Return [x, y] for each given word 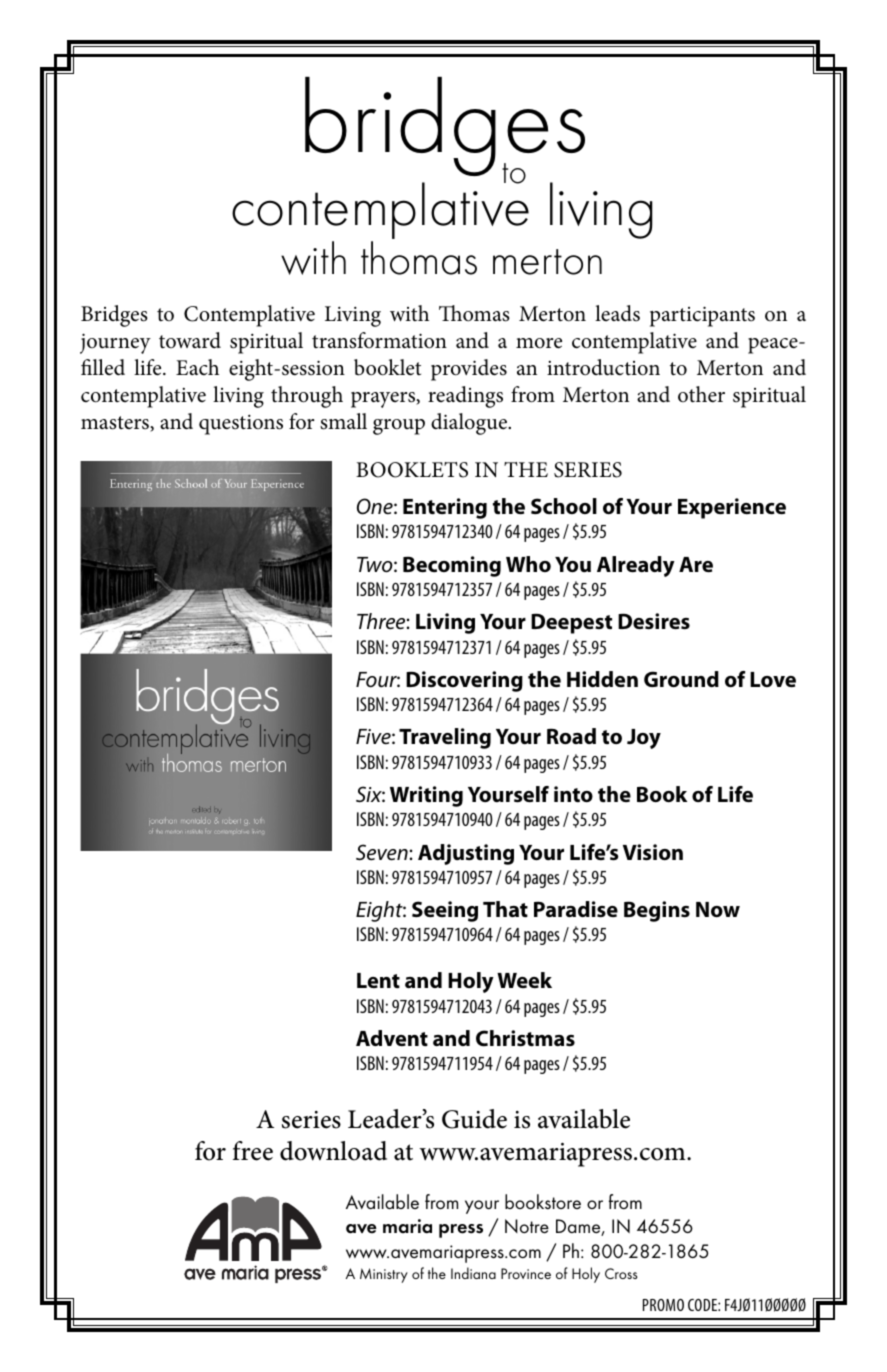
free [253, 1151]
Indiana [473, 1273]
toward [190, 340]
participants [702, 316]
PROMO [663, 1305]
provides [469, 370]
